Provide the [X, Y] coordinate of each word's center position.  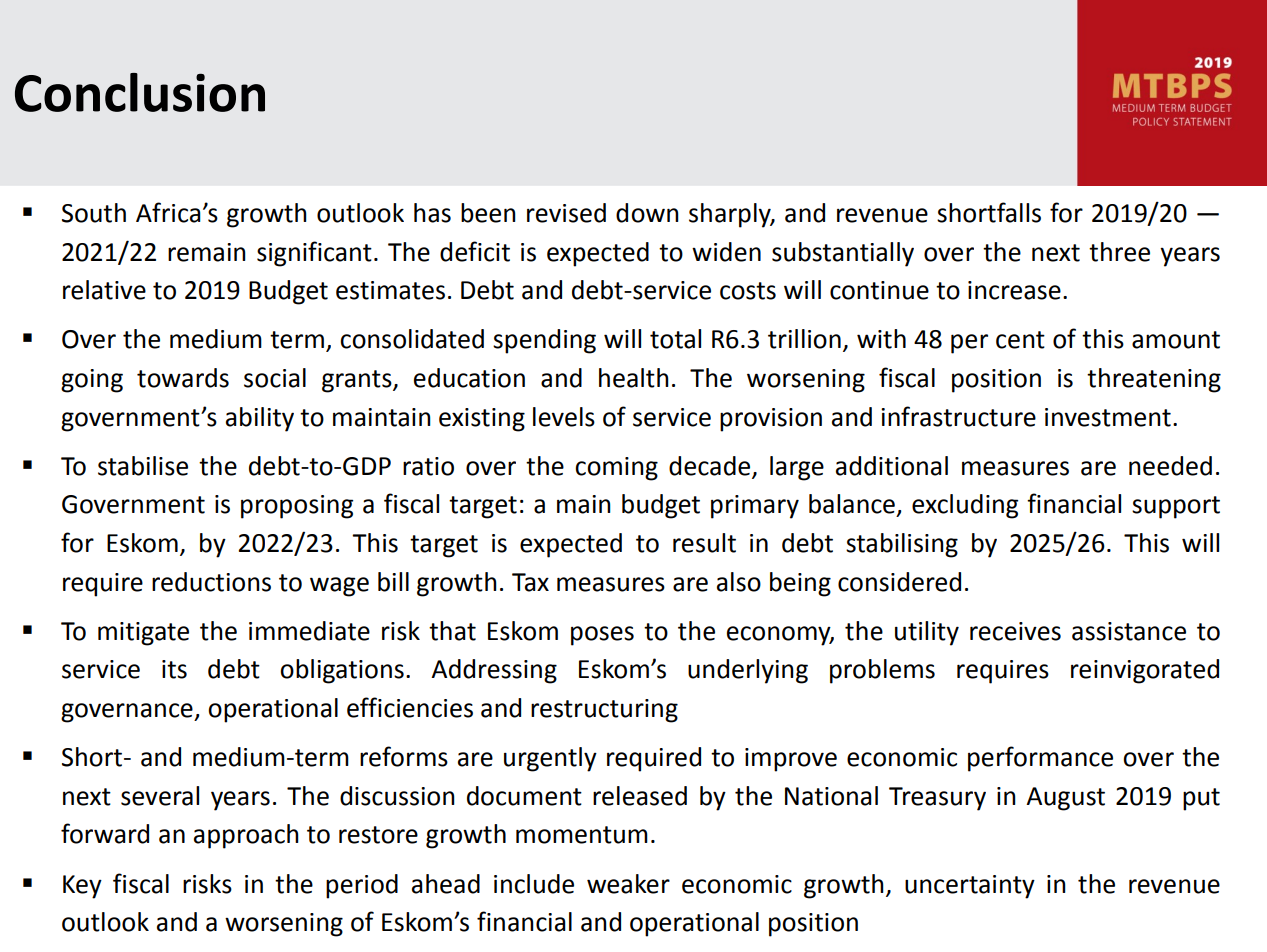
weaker [628, 884]
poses [602, 636]
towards [183, 378]
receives [1015, 631]
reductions [211, 582]
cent [1020, 340]
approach [246, 836]
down [647, 213]
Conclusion [140, 92]
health [634, 378]
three [1119, 252]
